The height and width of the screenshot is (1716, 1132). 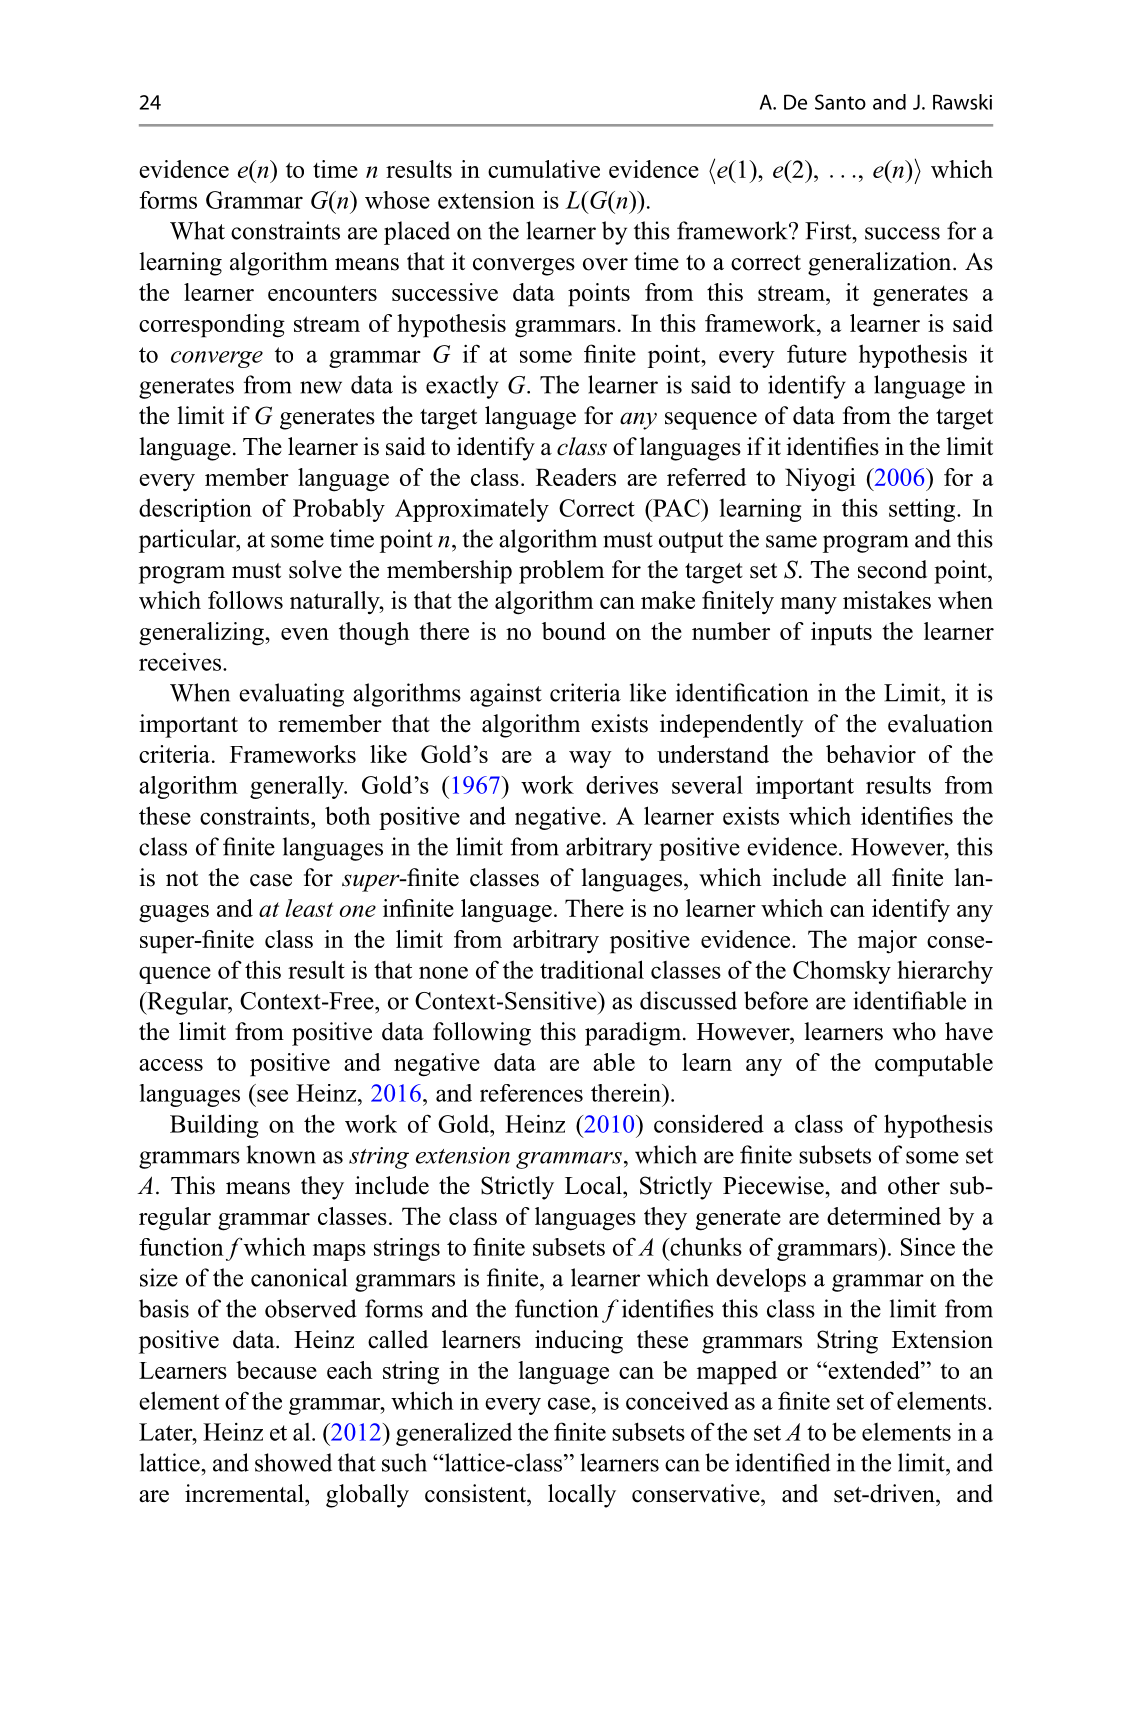 What do you see at coordinates (195, 510) in the screenshot?
I see `description` at bounding box center [195, 510].
